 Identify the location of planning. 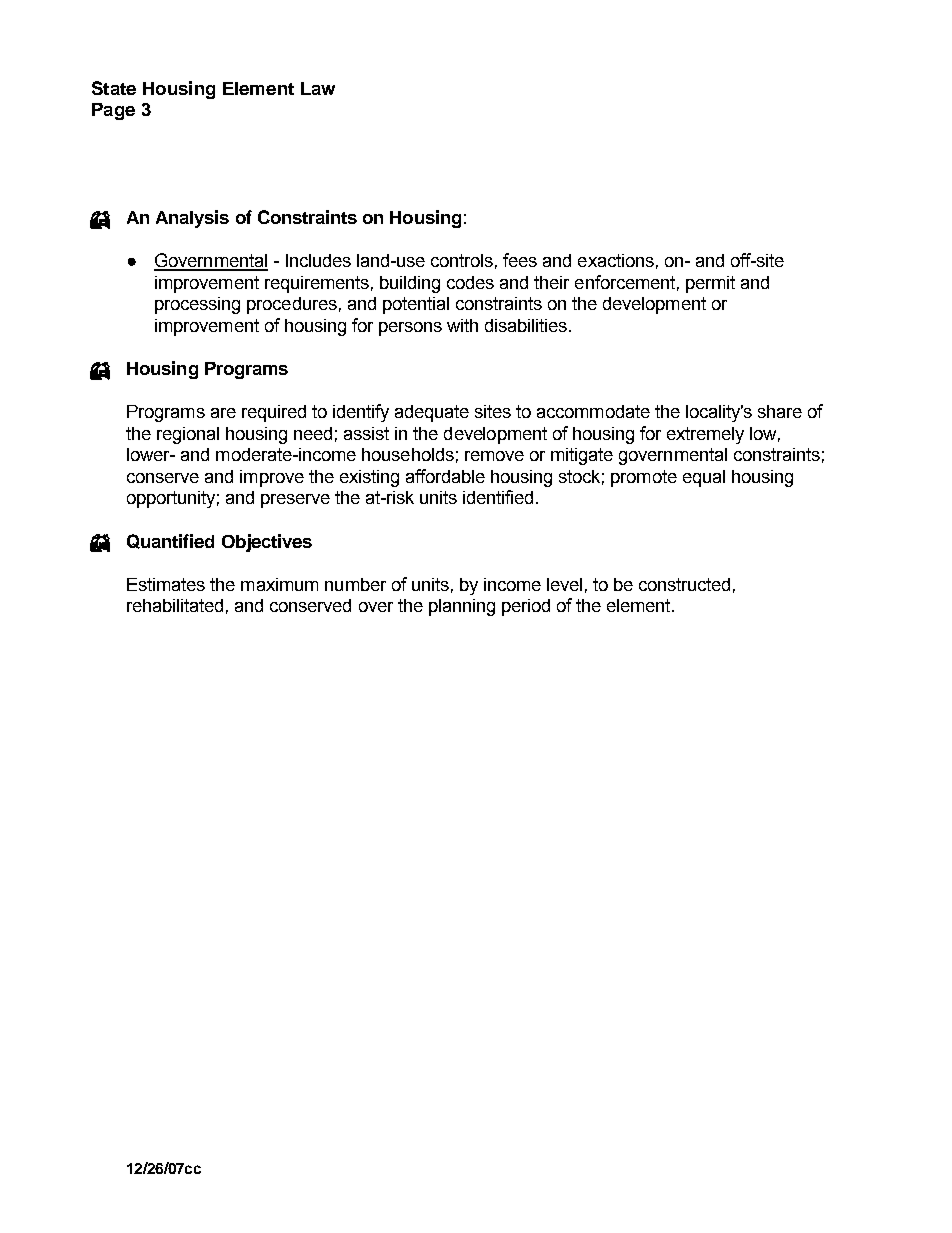
(462, 607).
